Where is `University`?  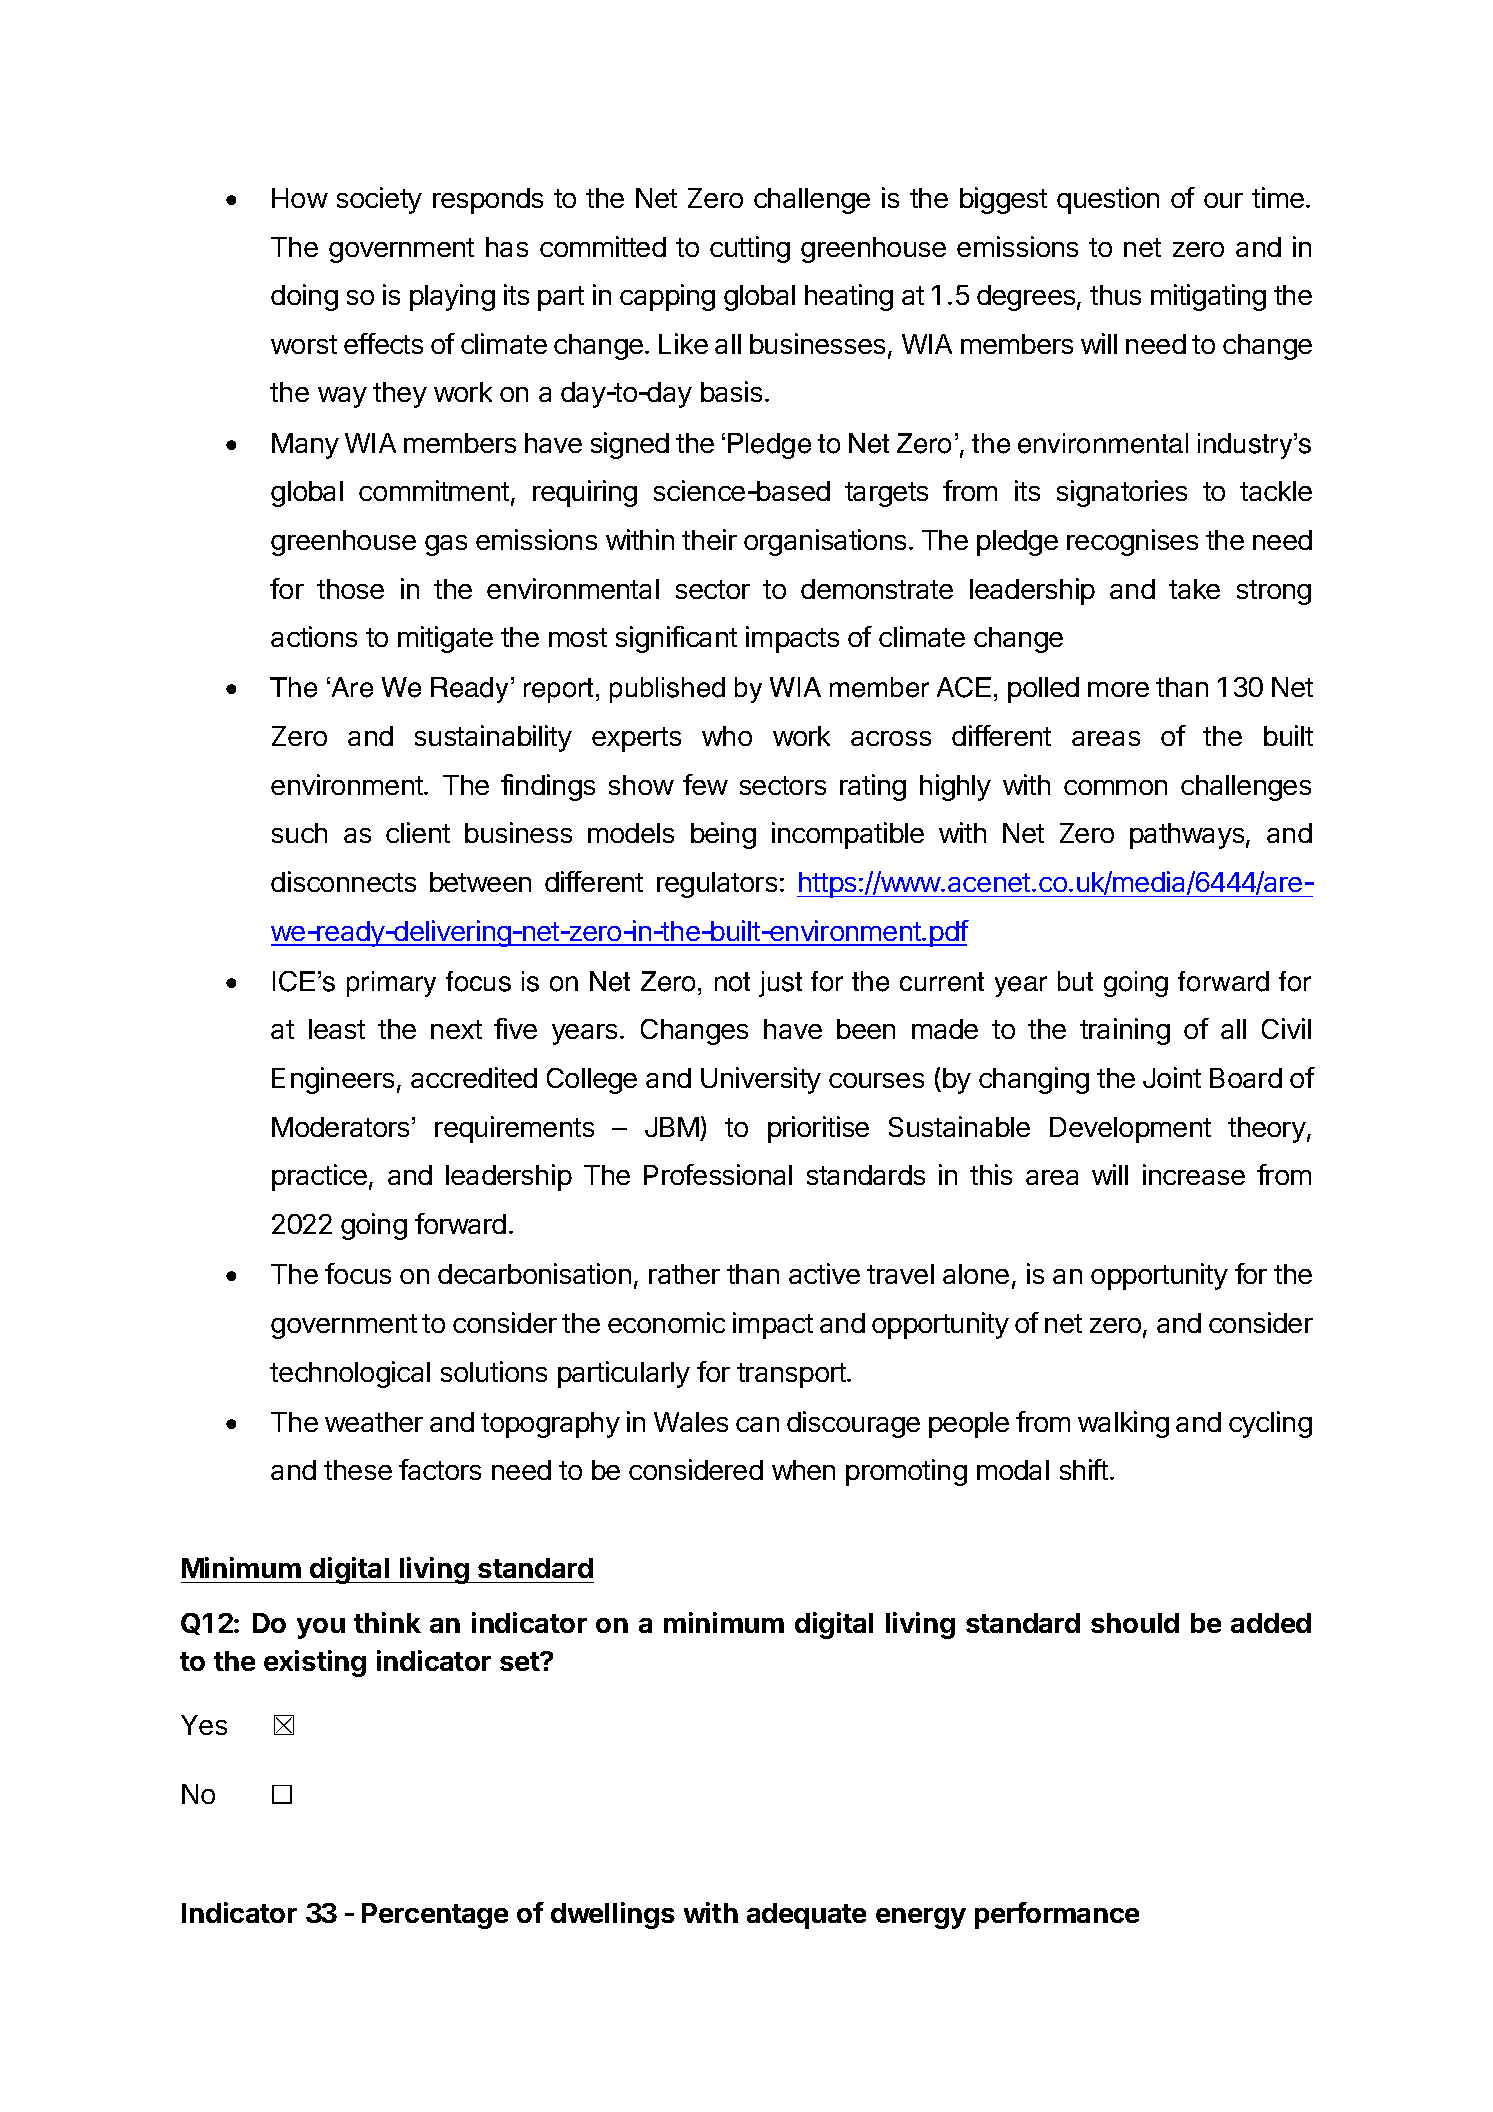 University is located at coordinates (761, 1080).
